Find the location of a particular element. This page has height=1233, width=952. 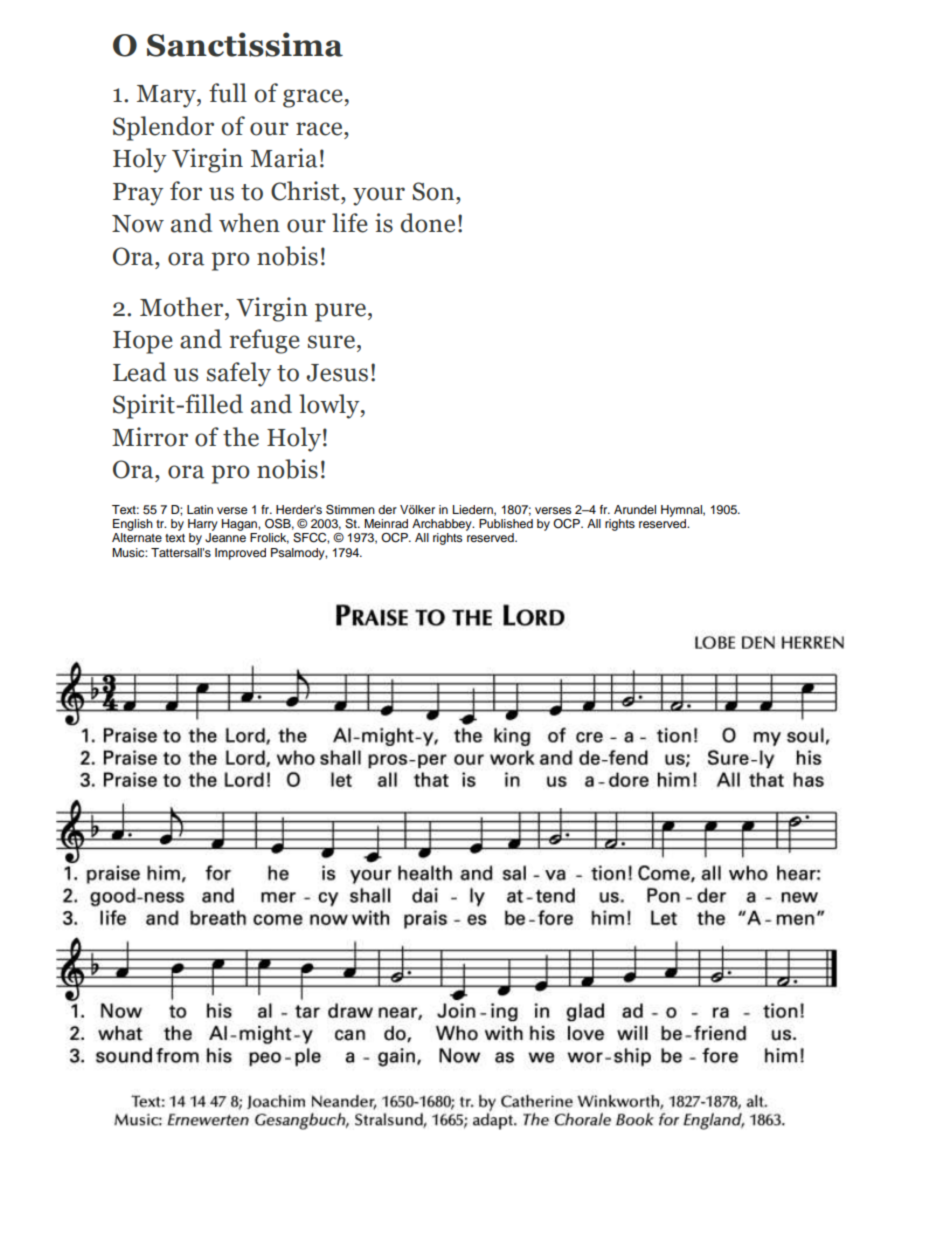

Jesus is located at coordinates (337, 373).
